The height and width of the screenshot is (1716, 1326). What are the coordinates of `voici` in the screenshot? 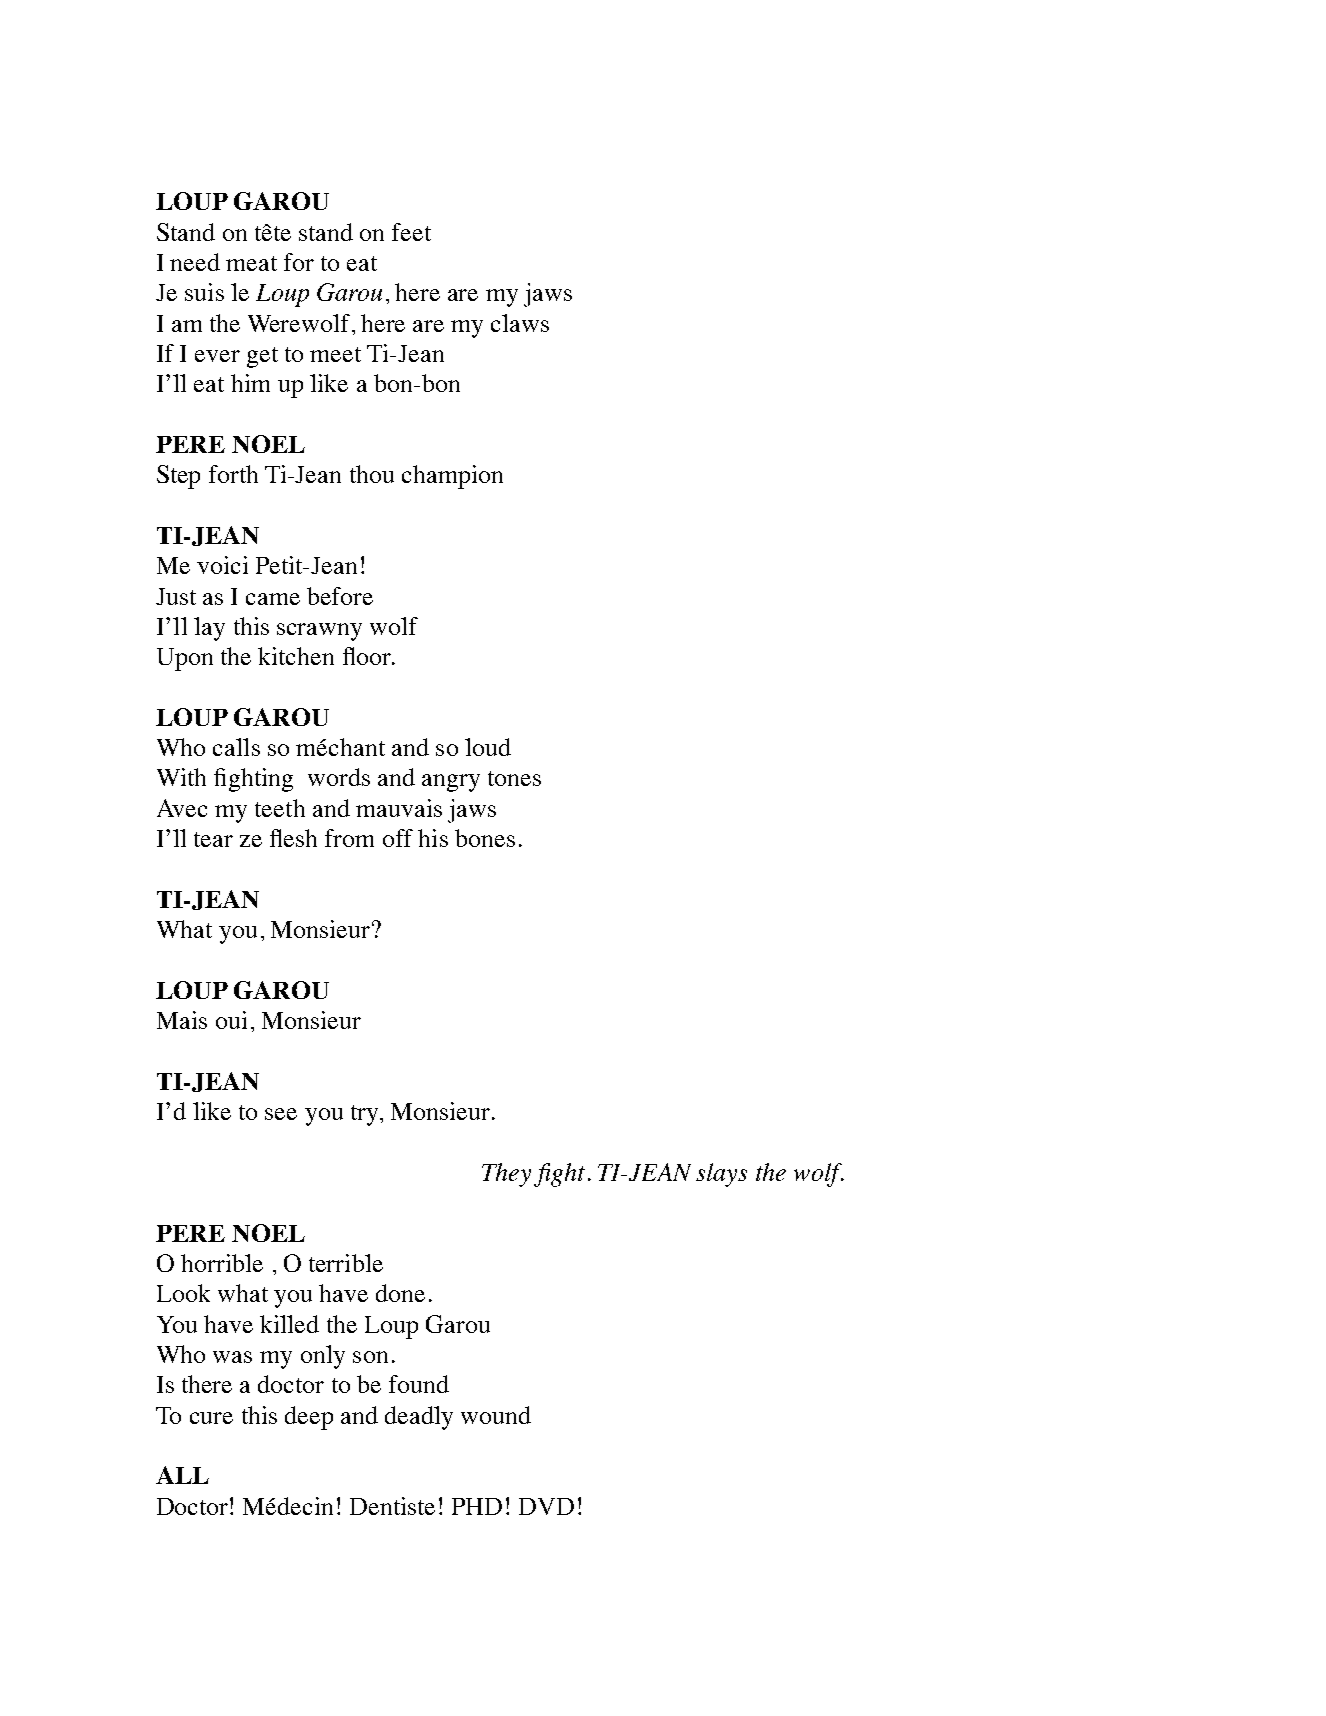 It's located at (222, 565).
